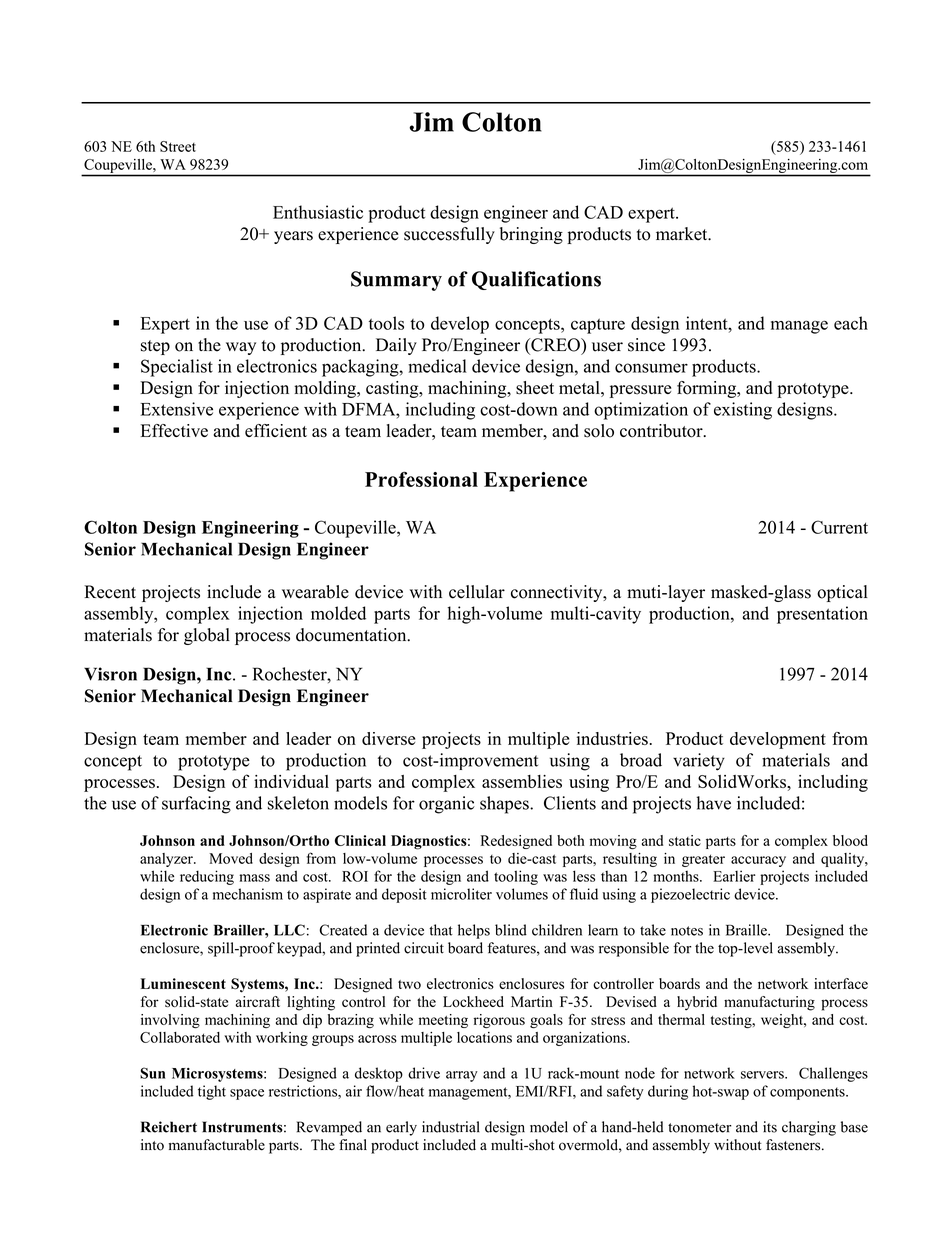 This screenshot has height=1233, width=952. I want to click on its, so click(770, 1127).
